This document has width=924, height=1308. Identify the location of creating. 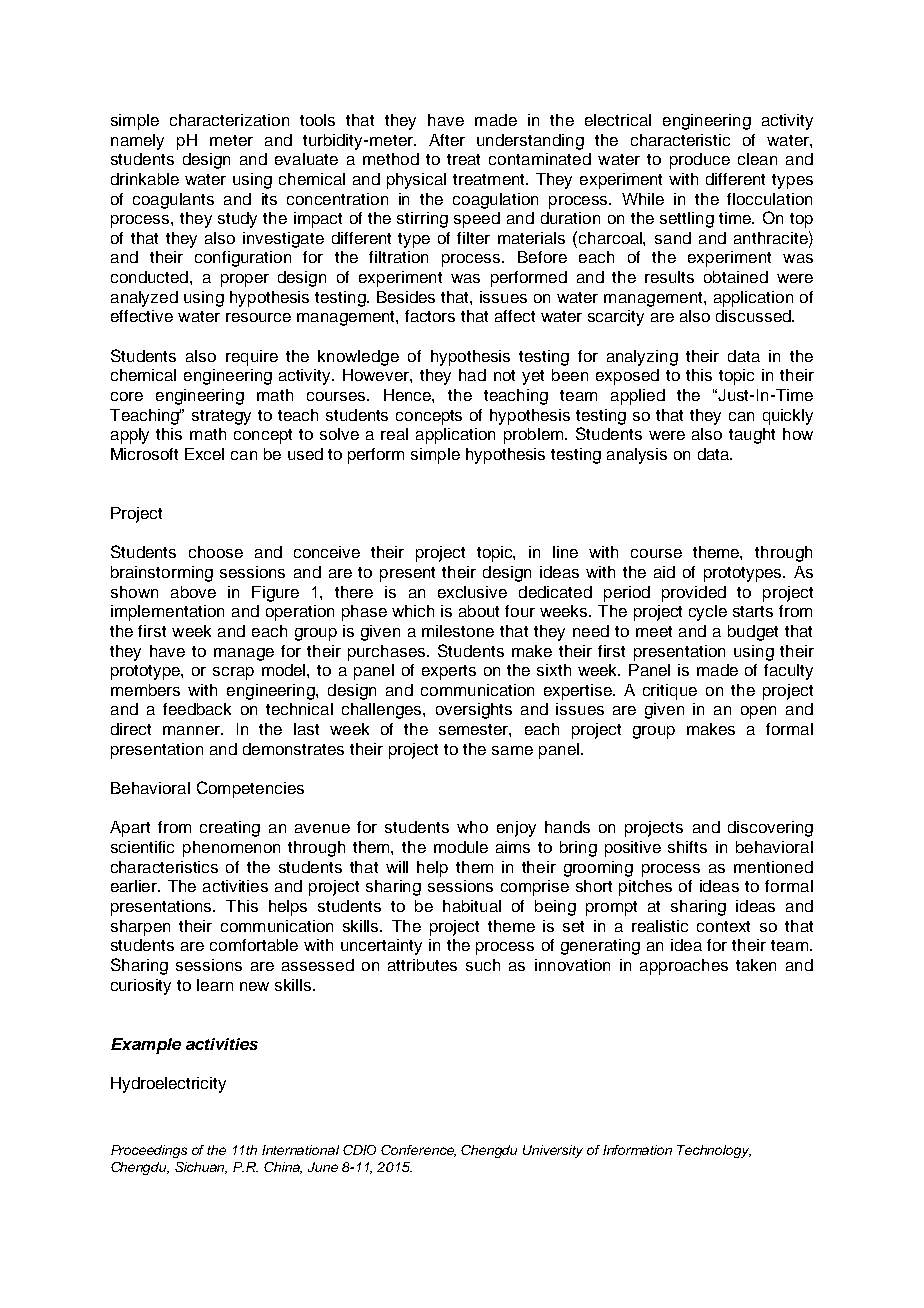
(230, 829).
